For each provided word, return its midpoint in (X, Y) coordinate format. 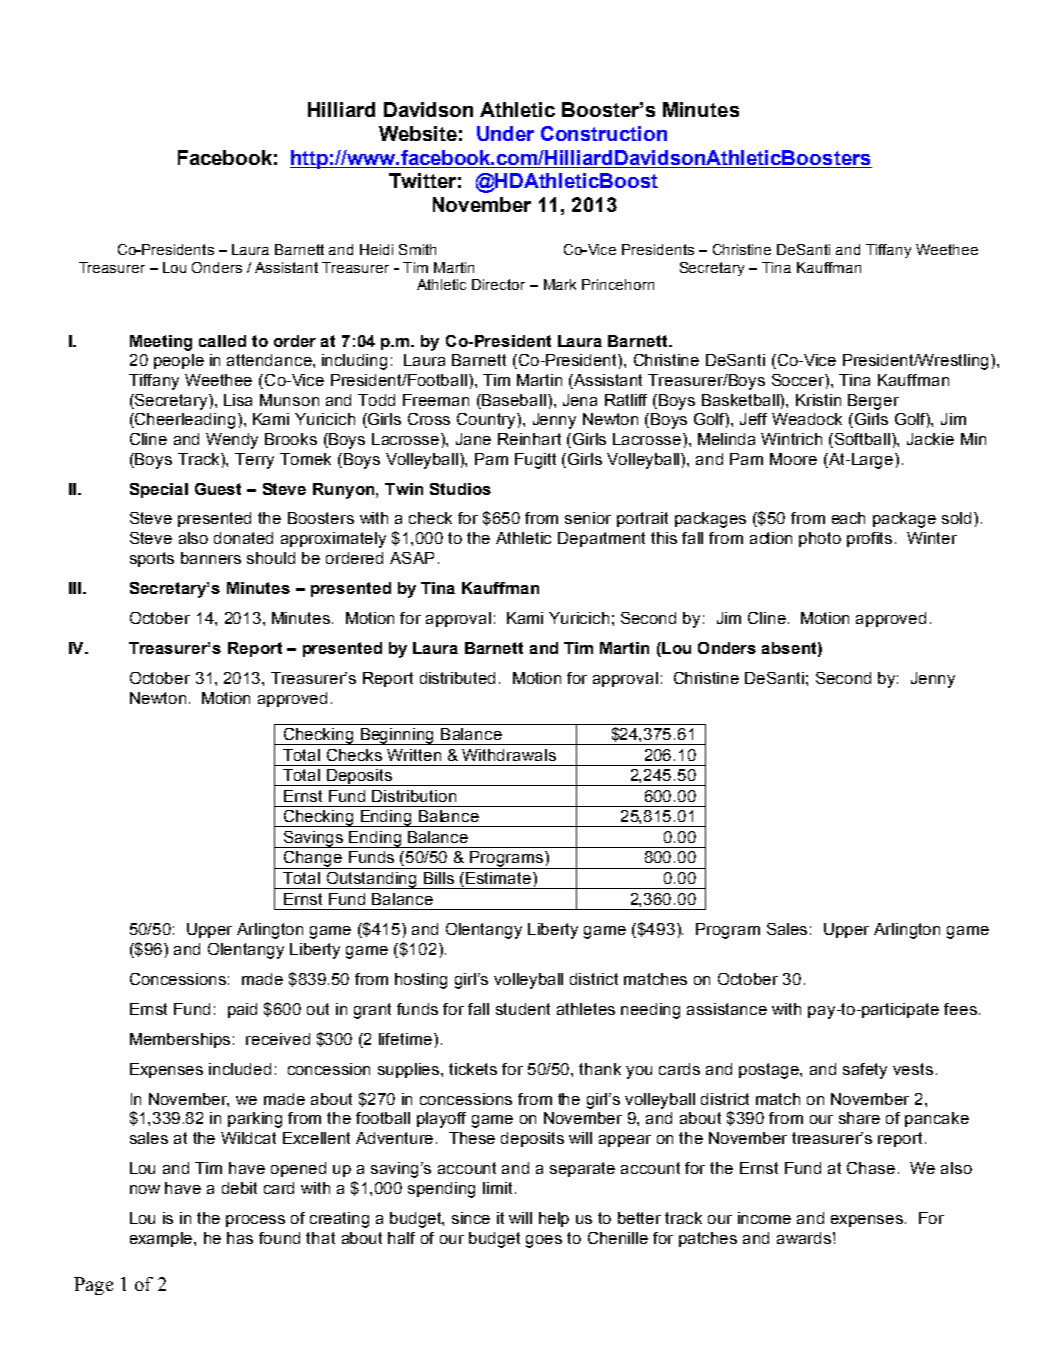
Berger (873, 402)
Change (313, 860)
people (179, 361)
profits (869, 539)
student (523, 1009)
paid (242, 1010)
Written (414, 755)
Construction (604, 133)
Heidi (376, 249)
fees (960, 1009)
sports (152, 559)
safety (865, 1071)
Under (505, 133)
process (255, 1221)
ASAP (412, 558)
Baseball (513, 400)
